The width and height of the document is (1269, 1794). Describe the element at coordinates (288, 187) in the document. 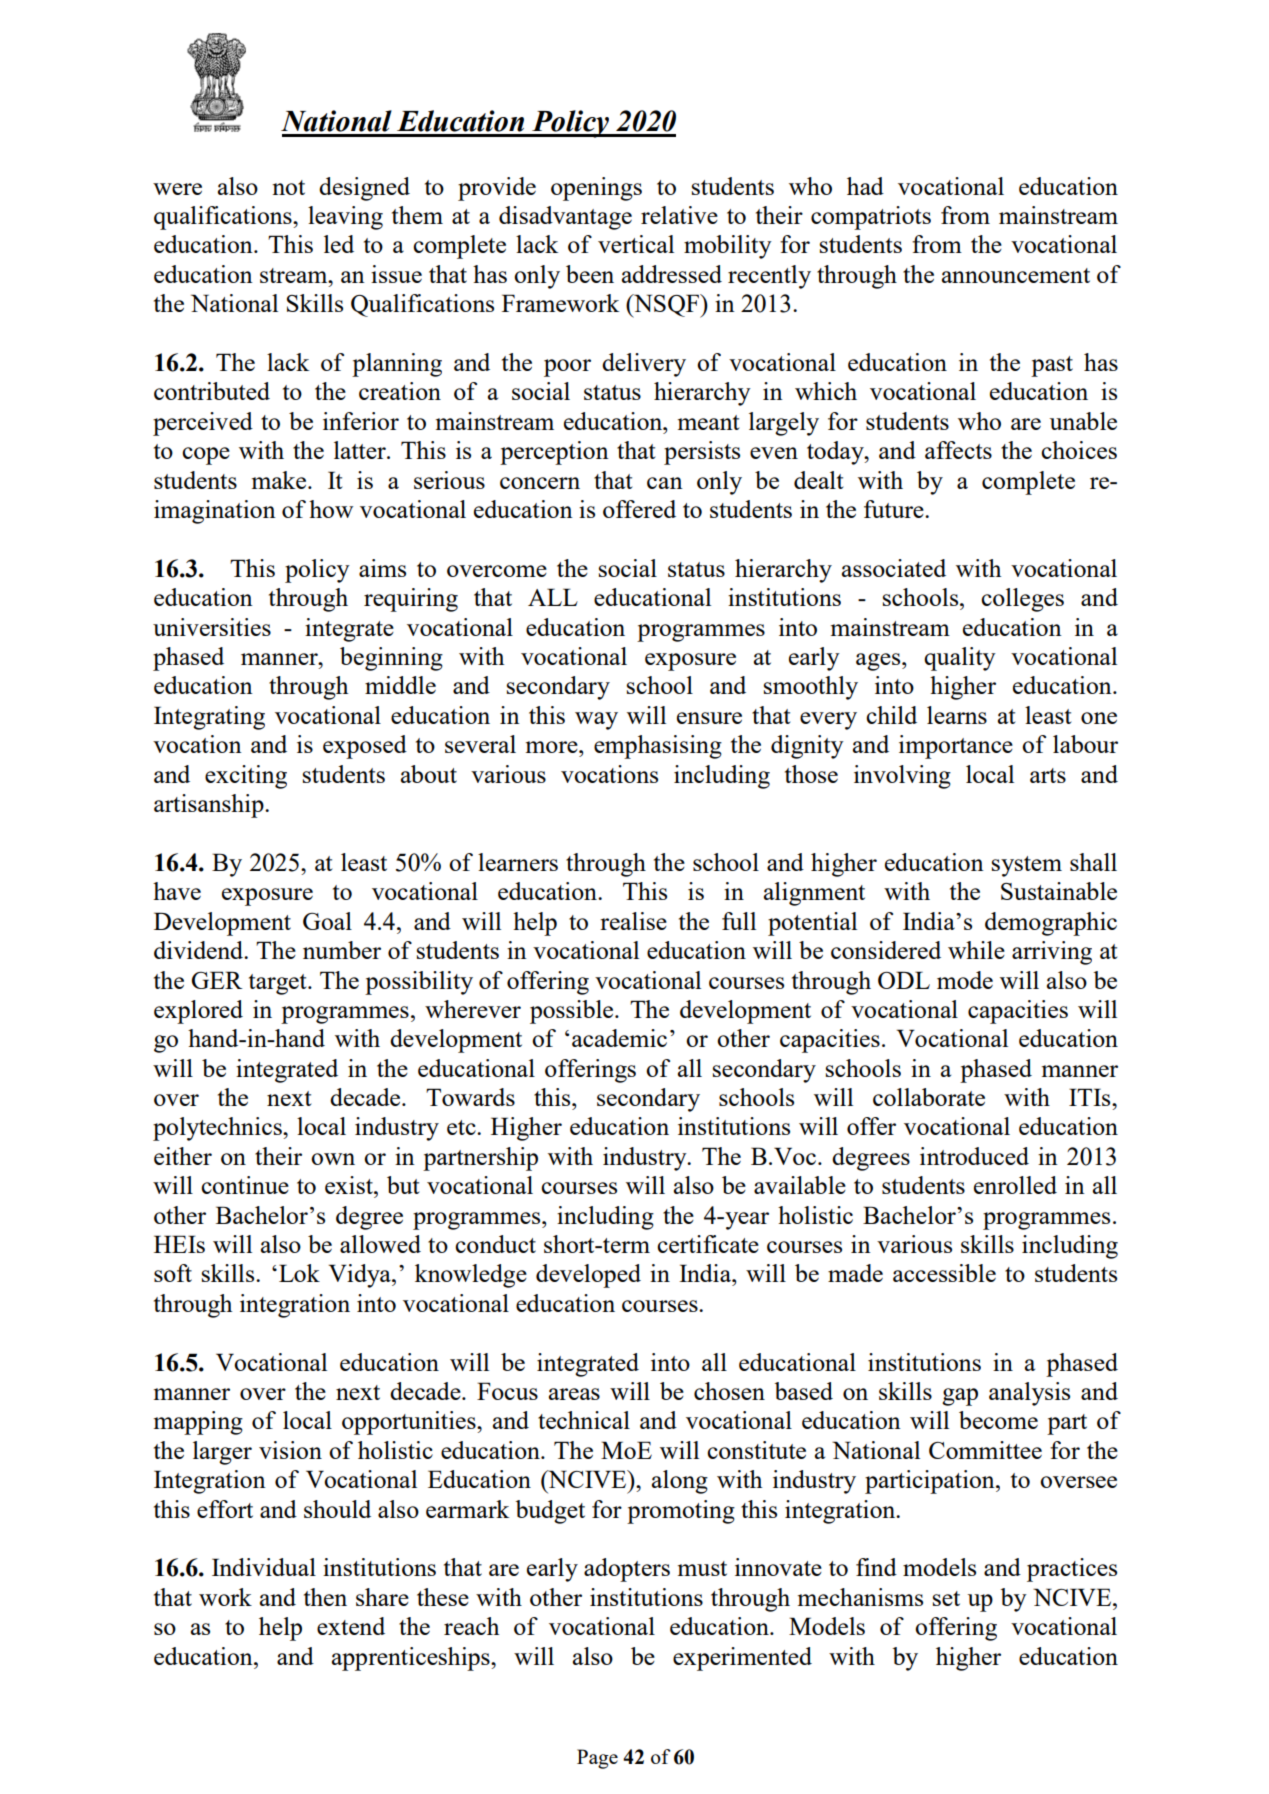

I see `not` at that location.
